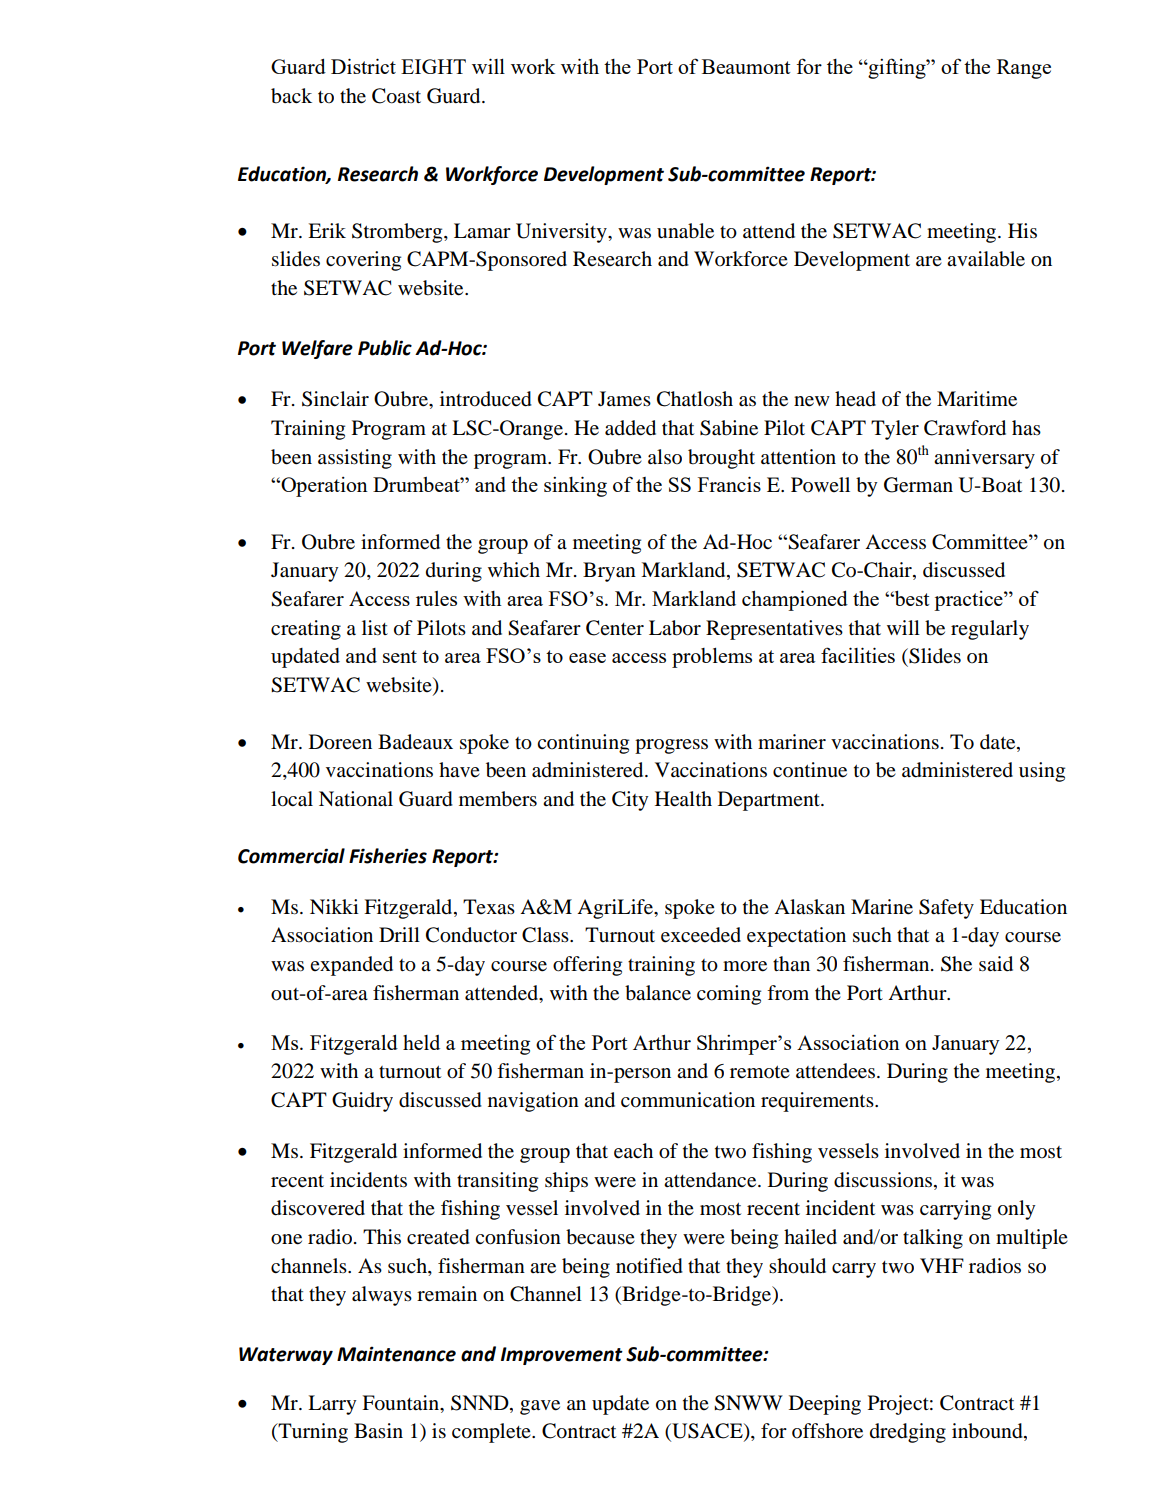  What do you see at coordinates (746, 66) in the screenshot?
I see `Beaumont` at bounding box center [746, 66].
